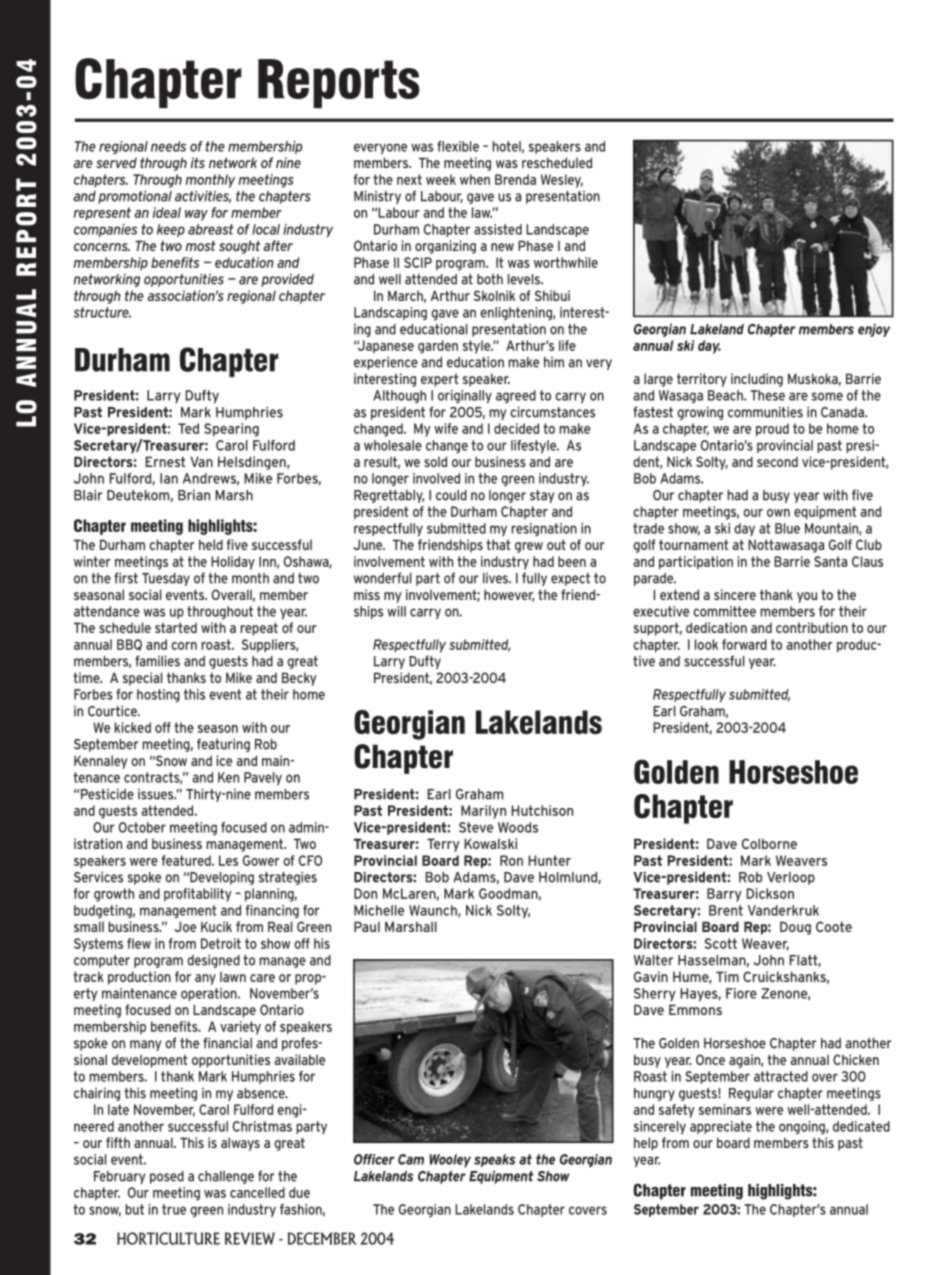  I want to click on Doug, so click(795, 928).
